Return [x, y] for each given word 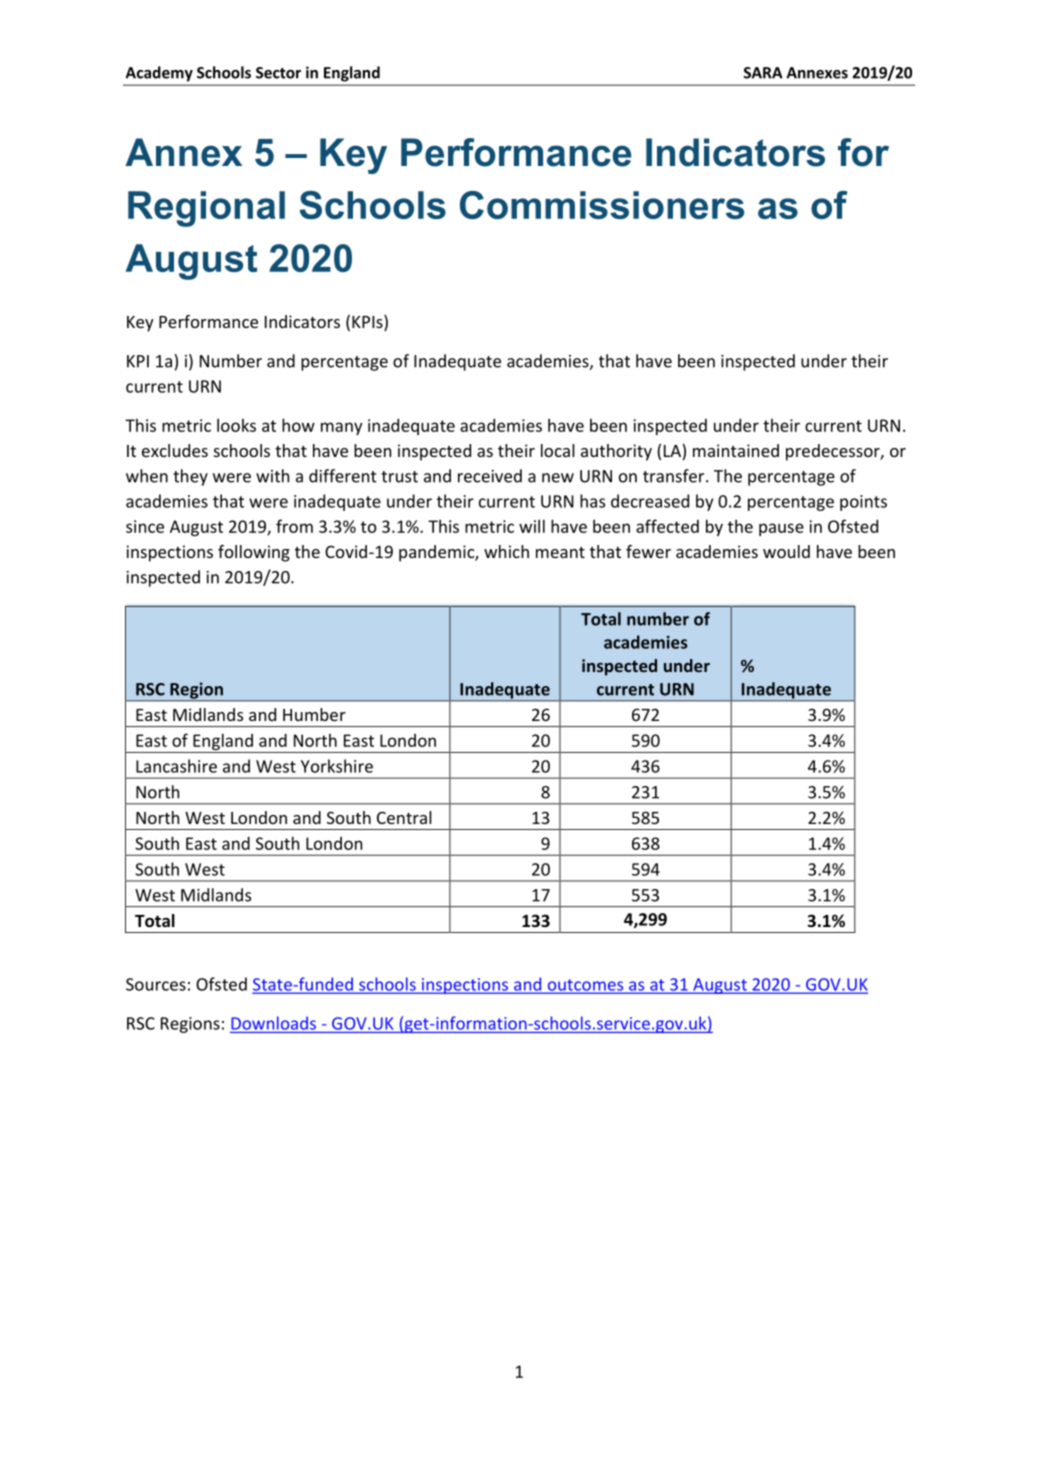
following [254, 553]
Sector [278, 73]
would [786, 551]
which [506, 551]
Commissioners [602, 205]
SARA [763, 73]
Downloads [273, 1023]
